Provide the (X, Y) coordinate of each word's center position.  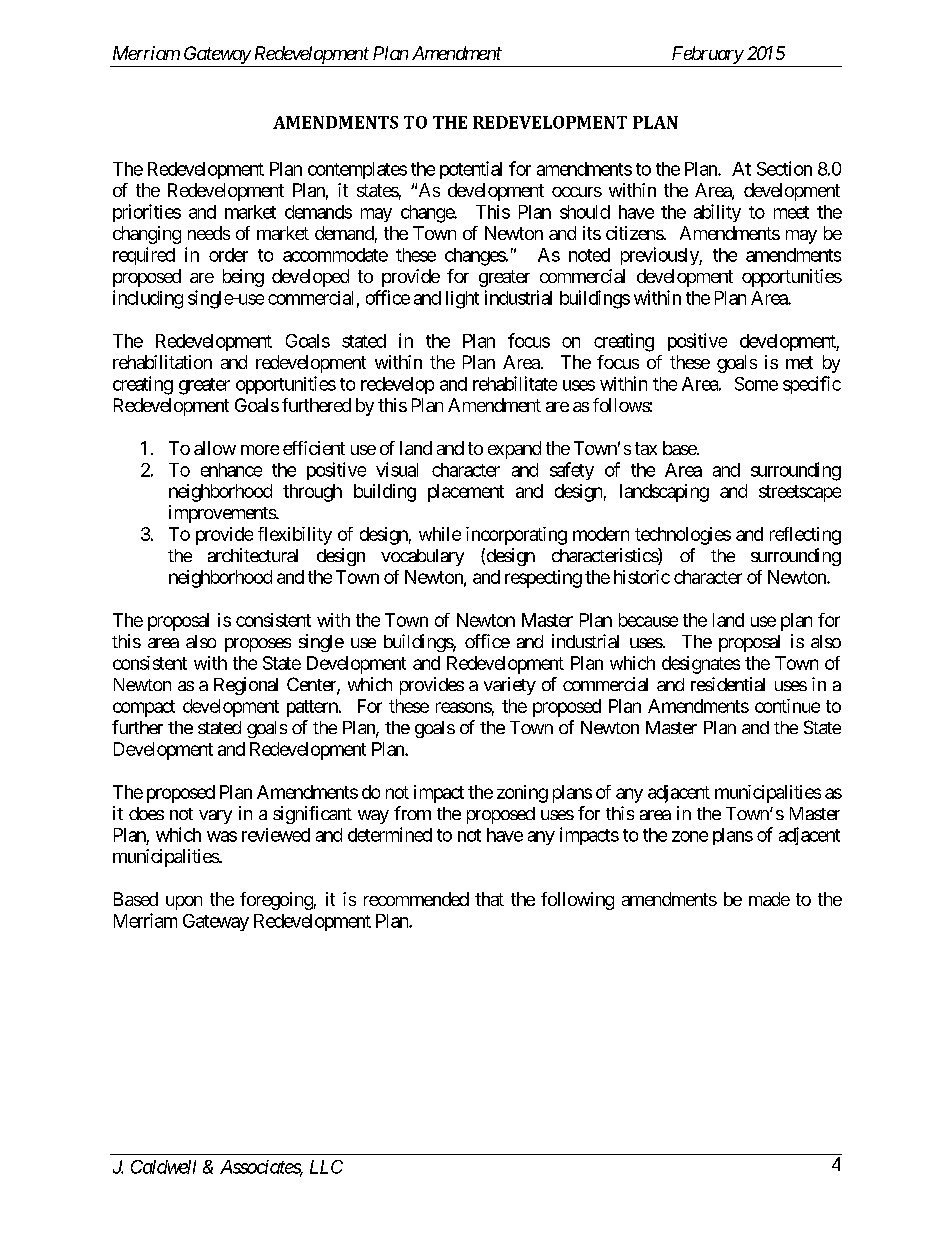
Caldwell (163, 1167)
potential (471, 170)
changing (147, 235)
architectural (253, 555)
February (708, 55)
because (648, 620)
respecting (543, 579)
